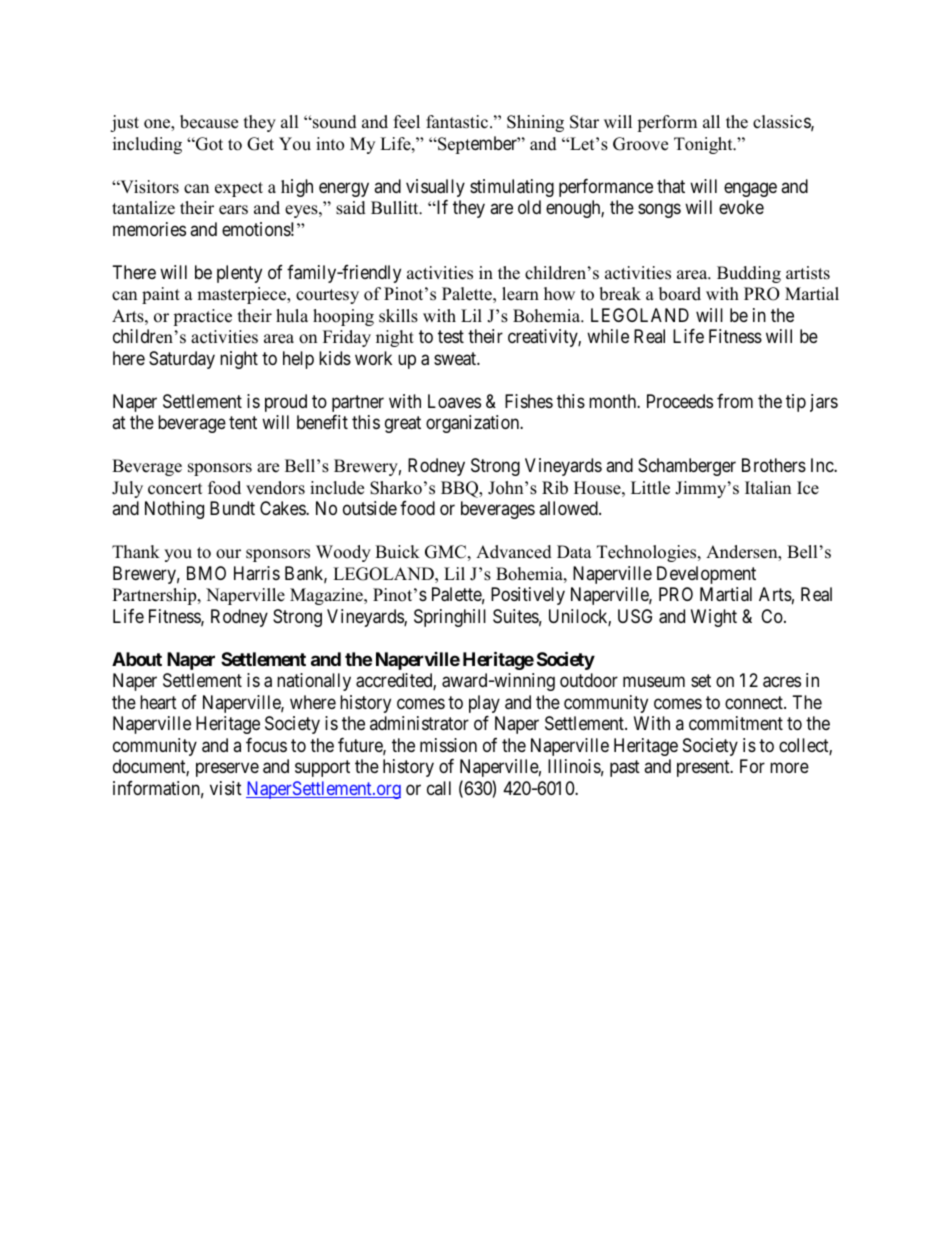 This document has width=952, height=1233. I want to click on from, so click(735, 401).
